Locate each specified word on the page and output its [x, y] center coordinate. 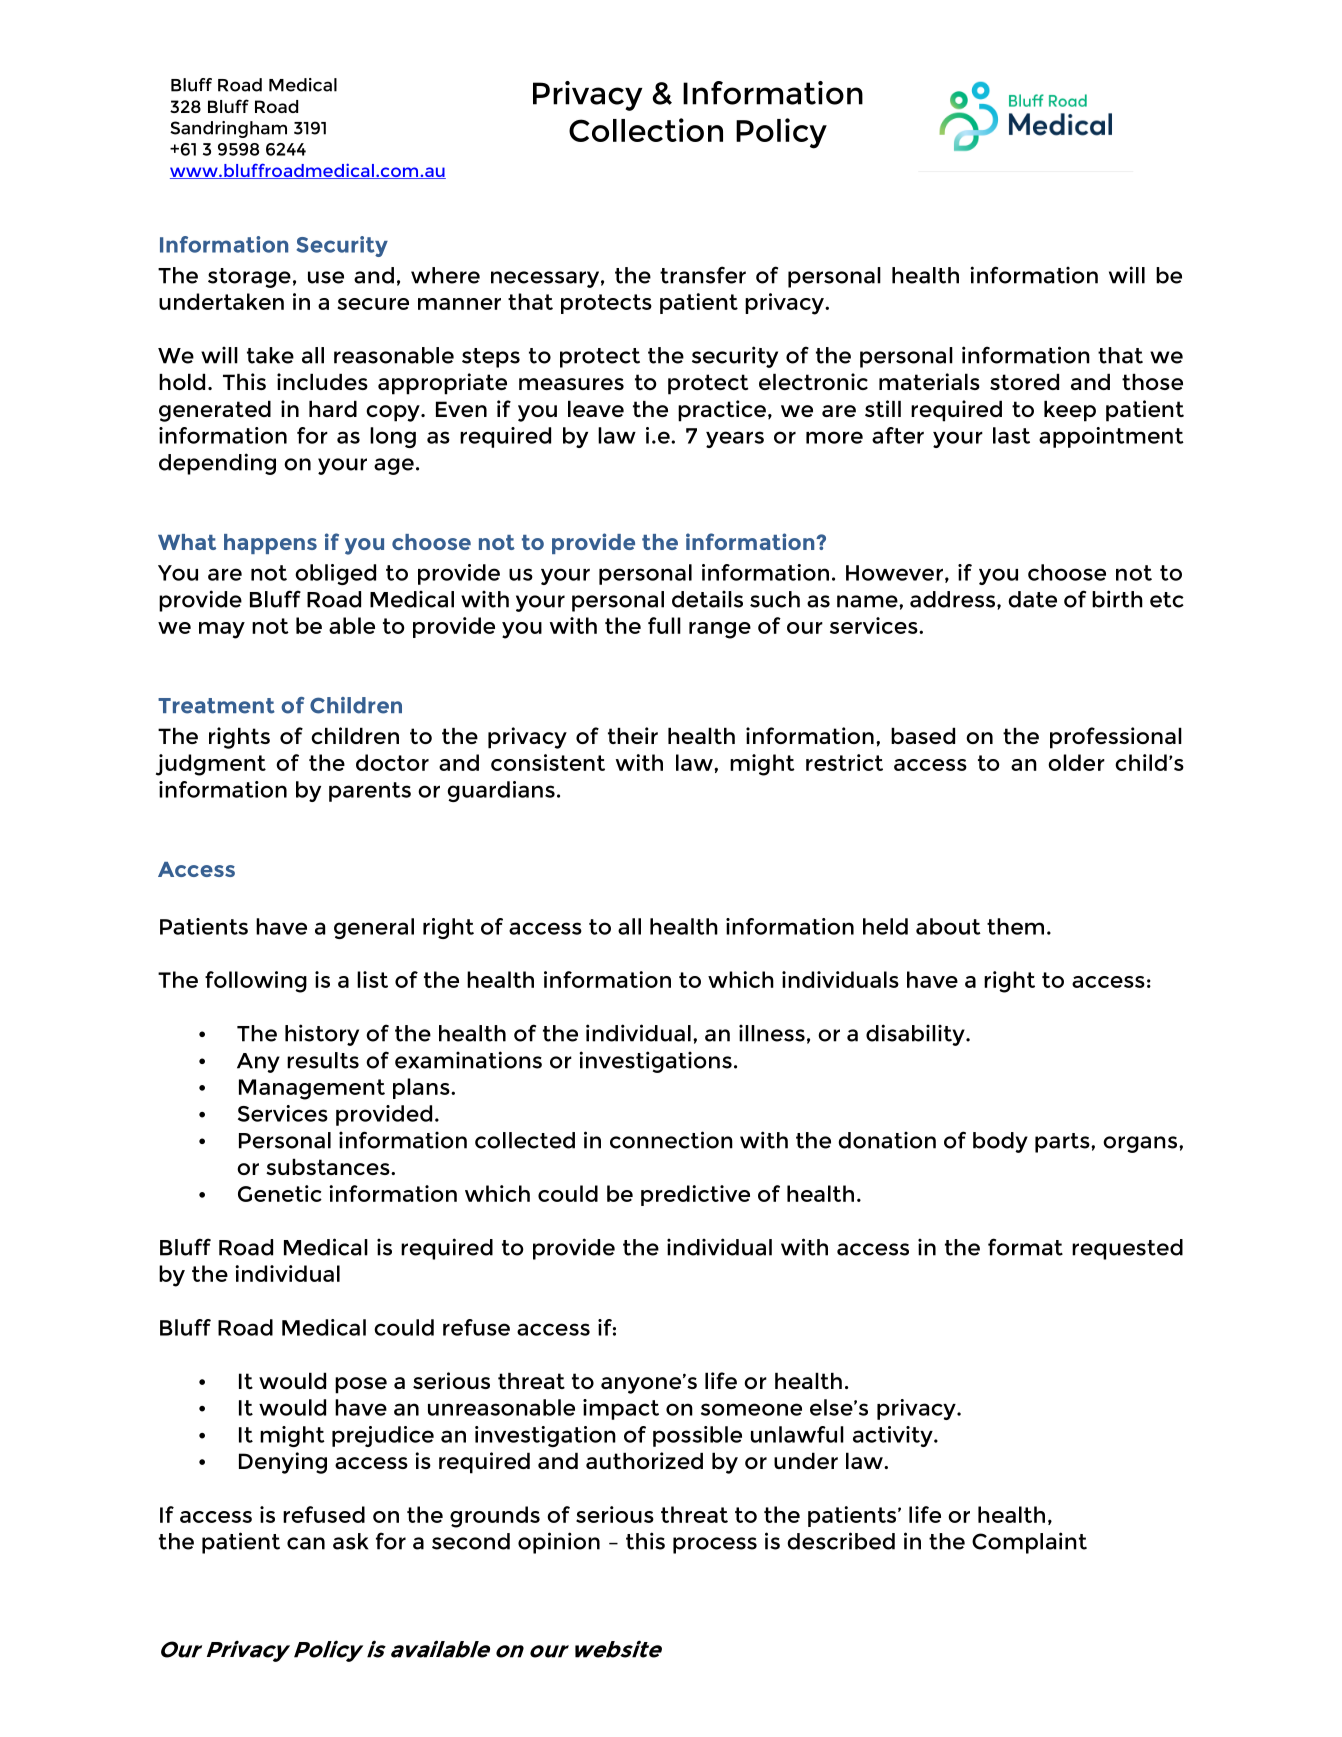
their [633, 735]
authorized [644, 1460]
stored [1024, 381]
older [1076, 762]
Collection [646, 130]
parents [370, 792]
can [306, 1543]
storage [249, 278]
